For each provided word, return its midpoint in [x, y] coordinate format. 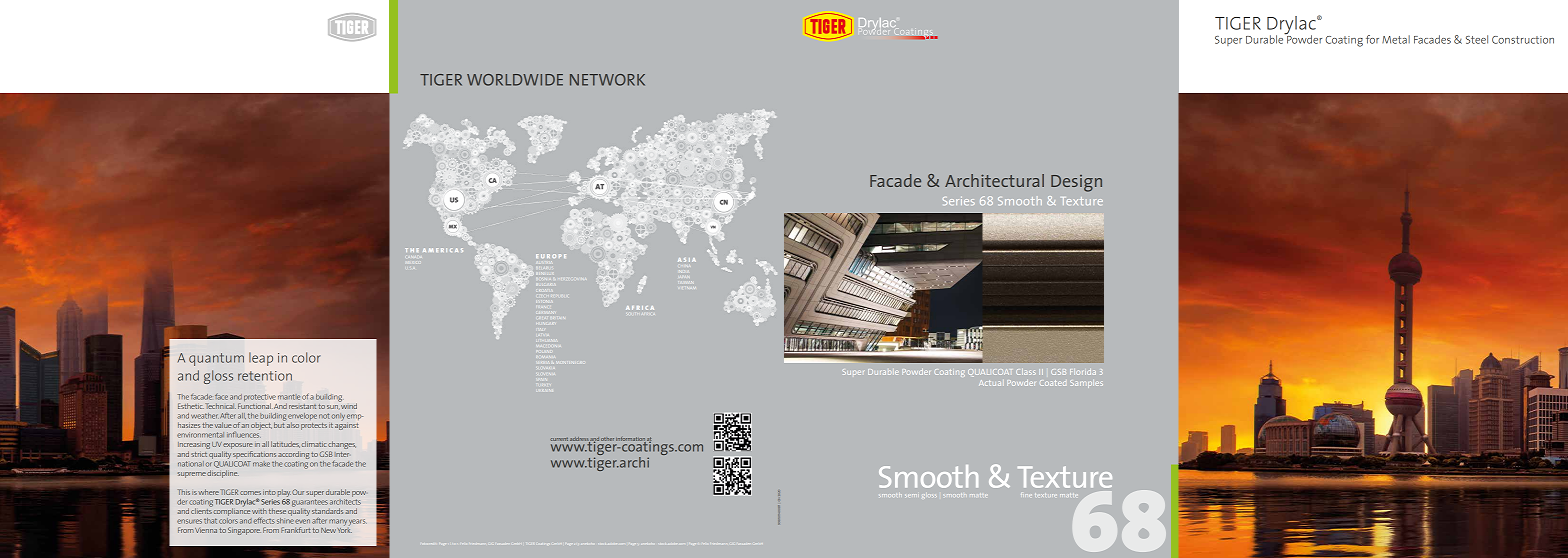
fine [1025, 495]
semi [912, 495]
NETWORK [607, 80]
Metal [1396, 39]
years [358, 522]
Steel [1477, 39]
